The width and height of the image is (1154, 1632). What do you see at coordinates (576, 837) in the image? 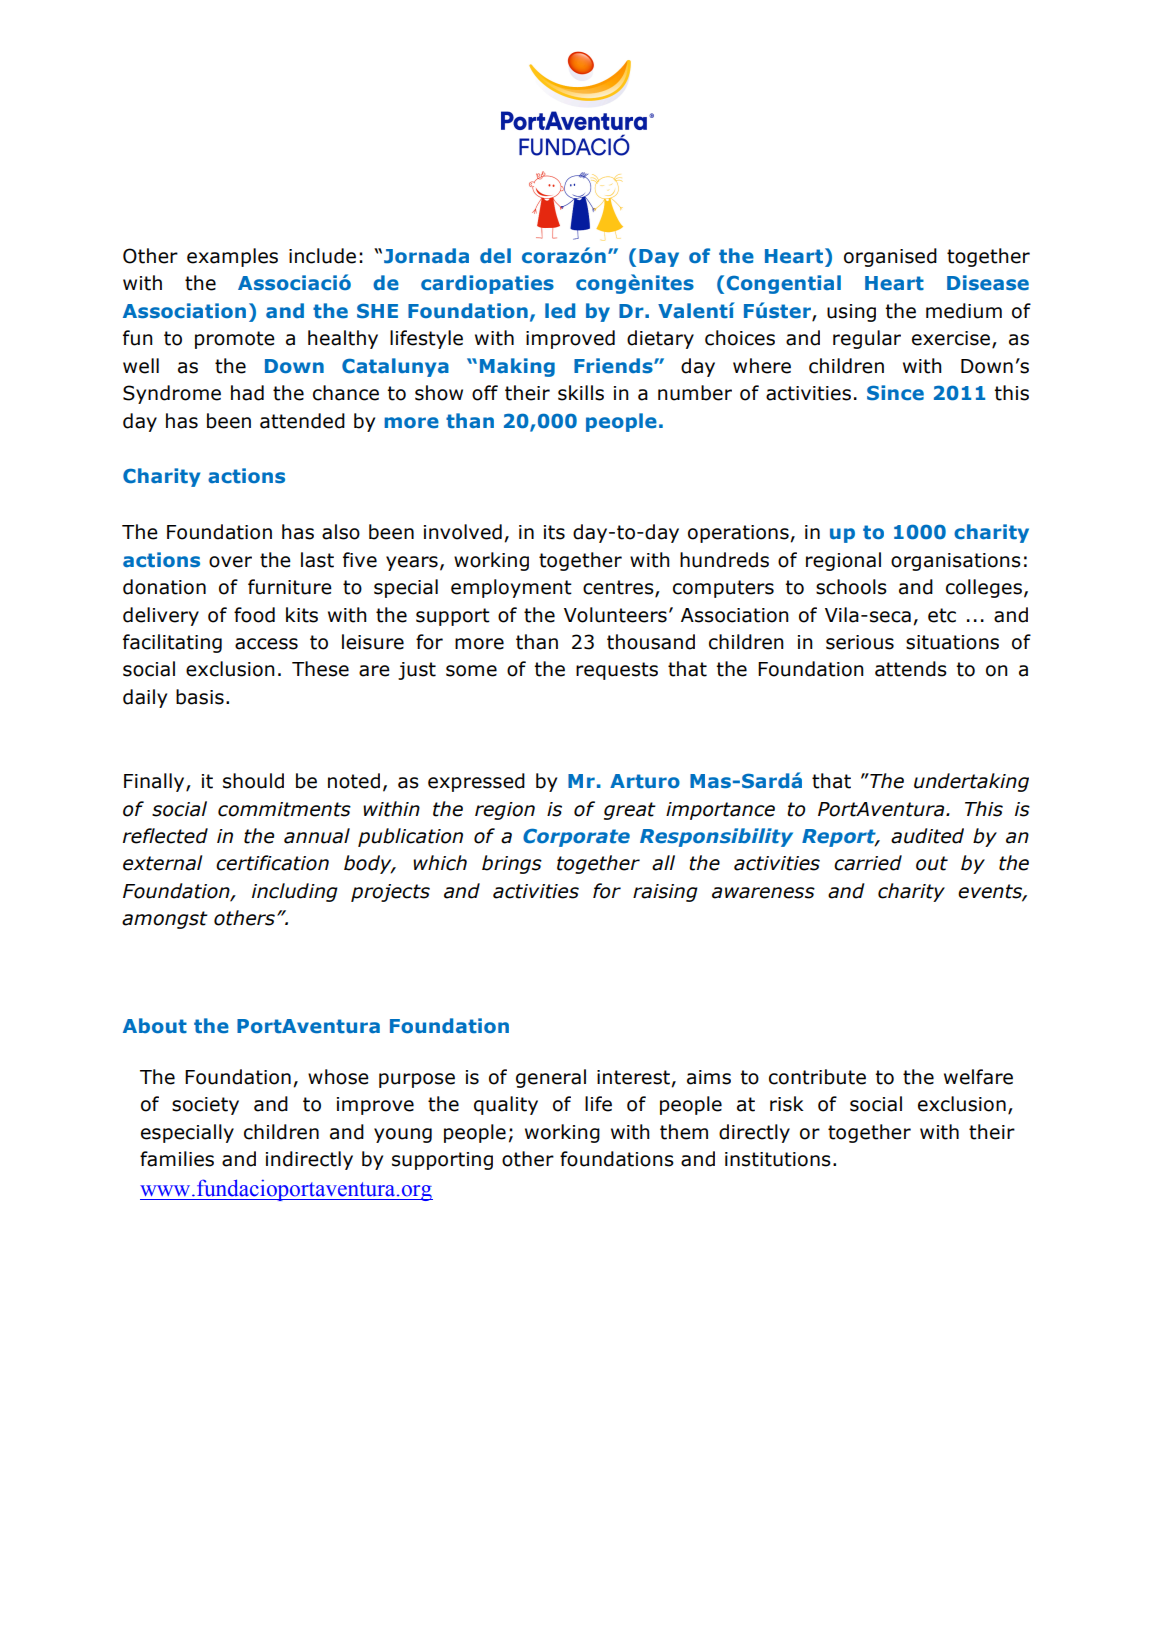
I see `Corporate` at bounding box center [576, 837].
